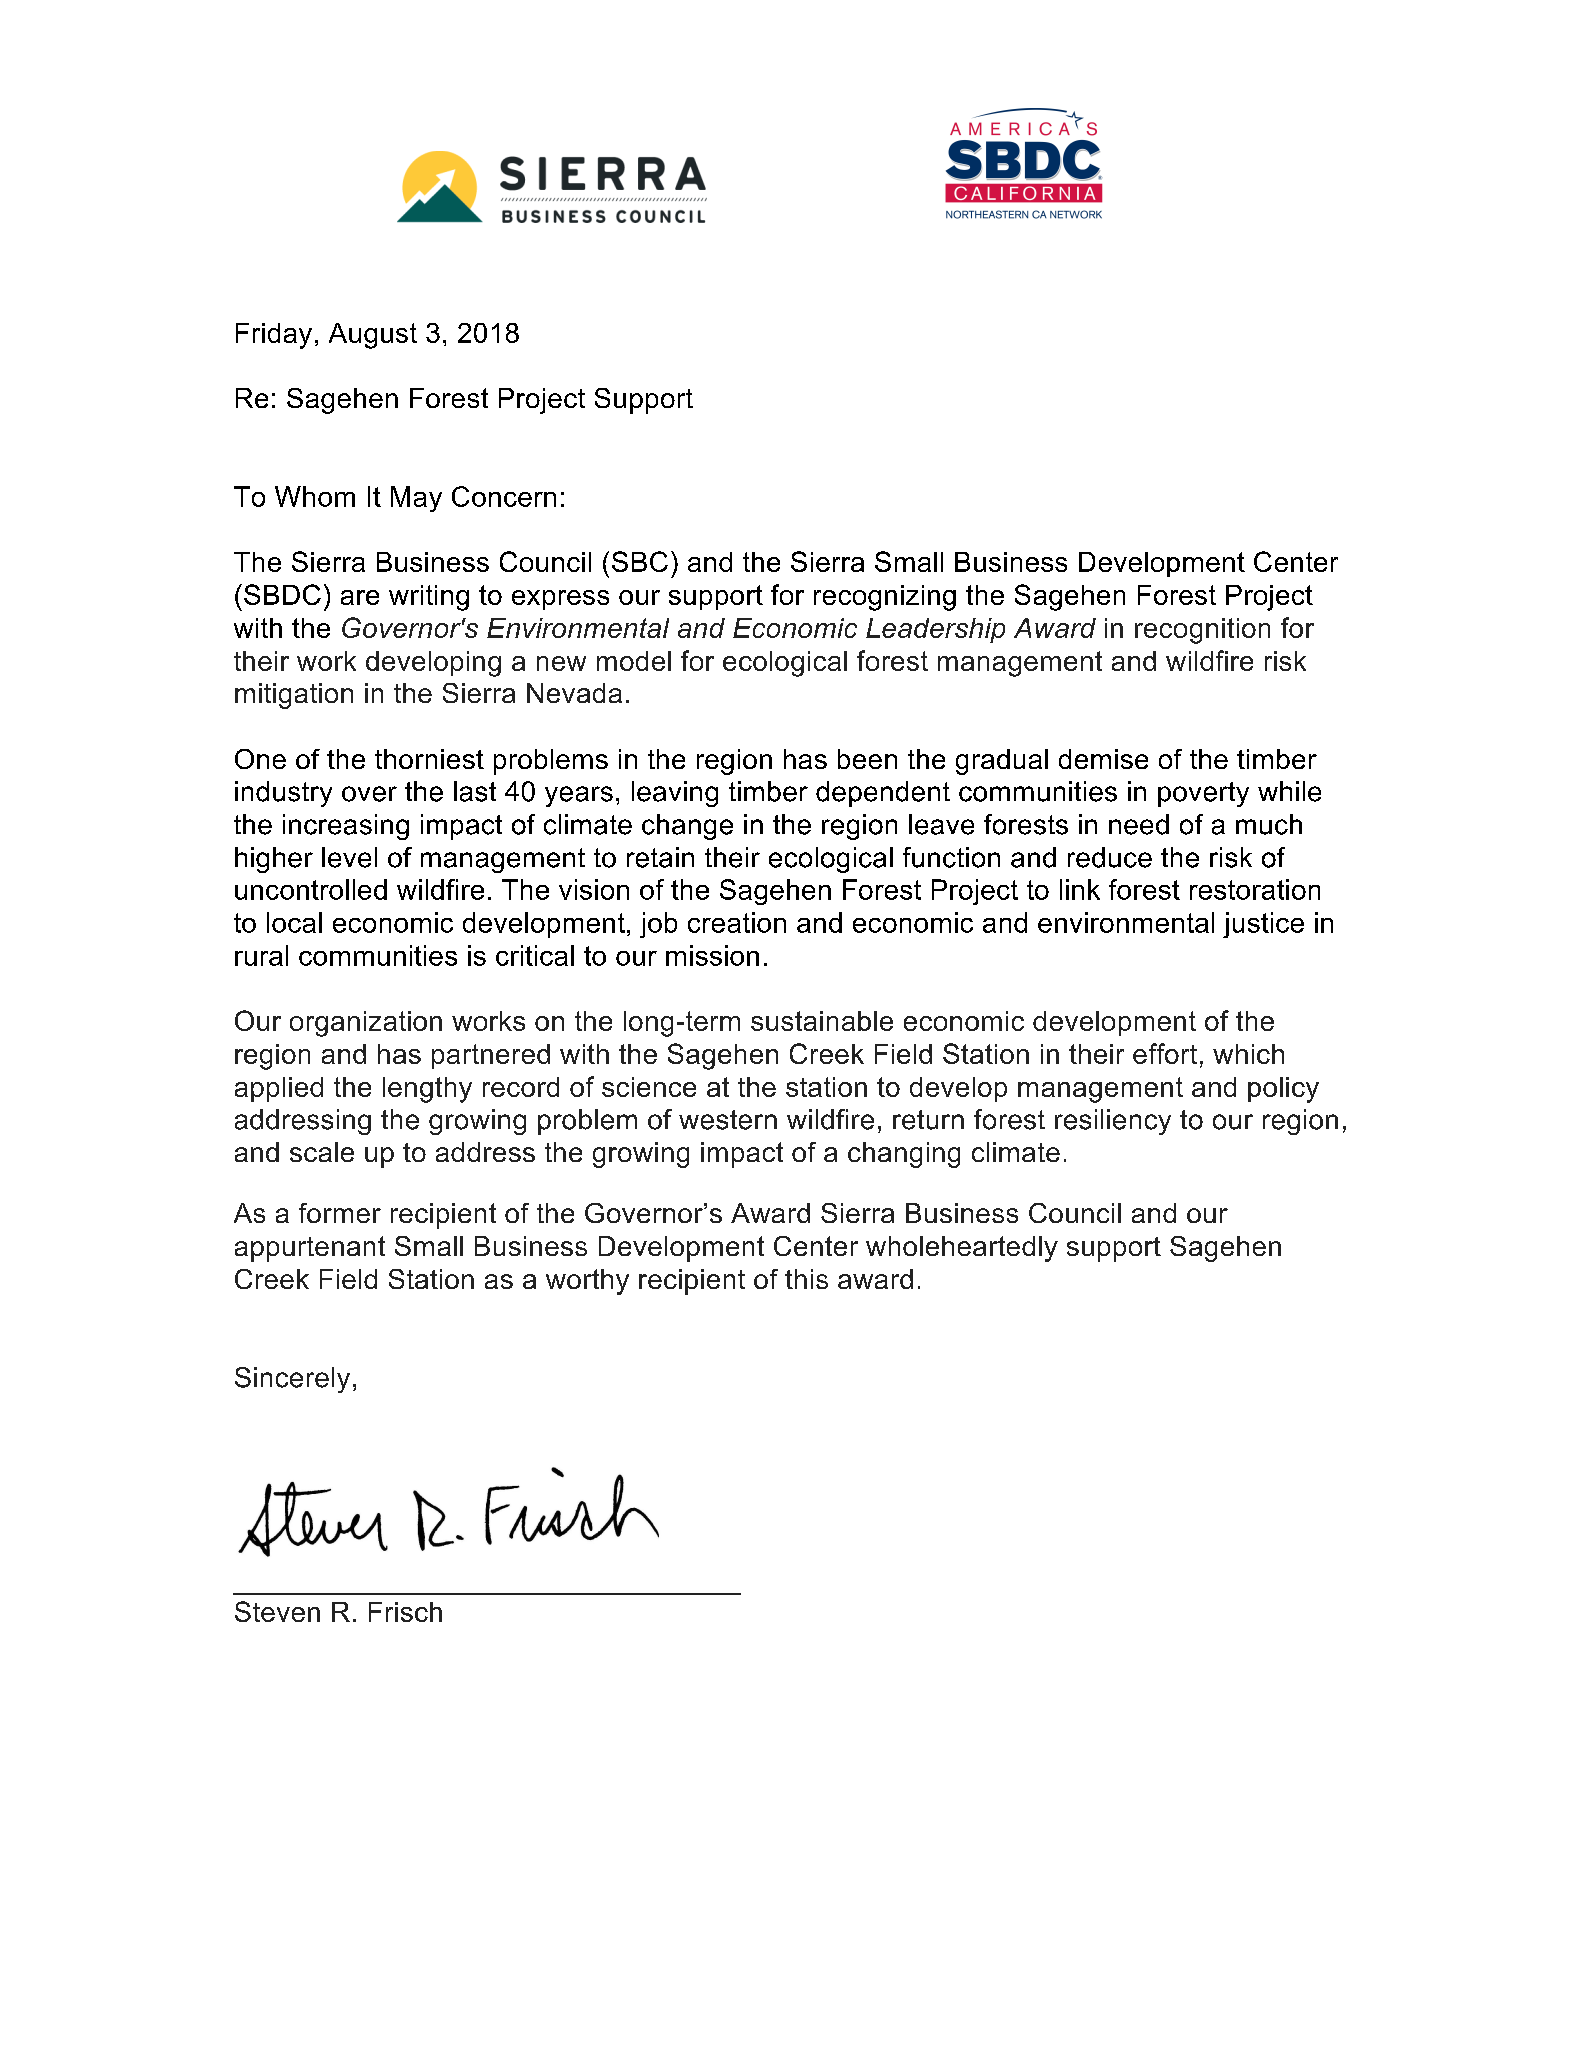 The image size is (1587, 2053). Describe the element at coordinates (1202, 631) in the screenshot. I see `recognition` at that location.
